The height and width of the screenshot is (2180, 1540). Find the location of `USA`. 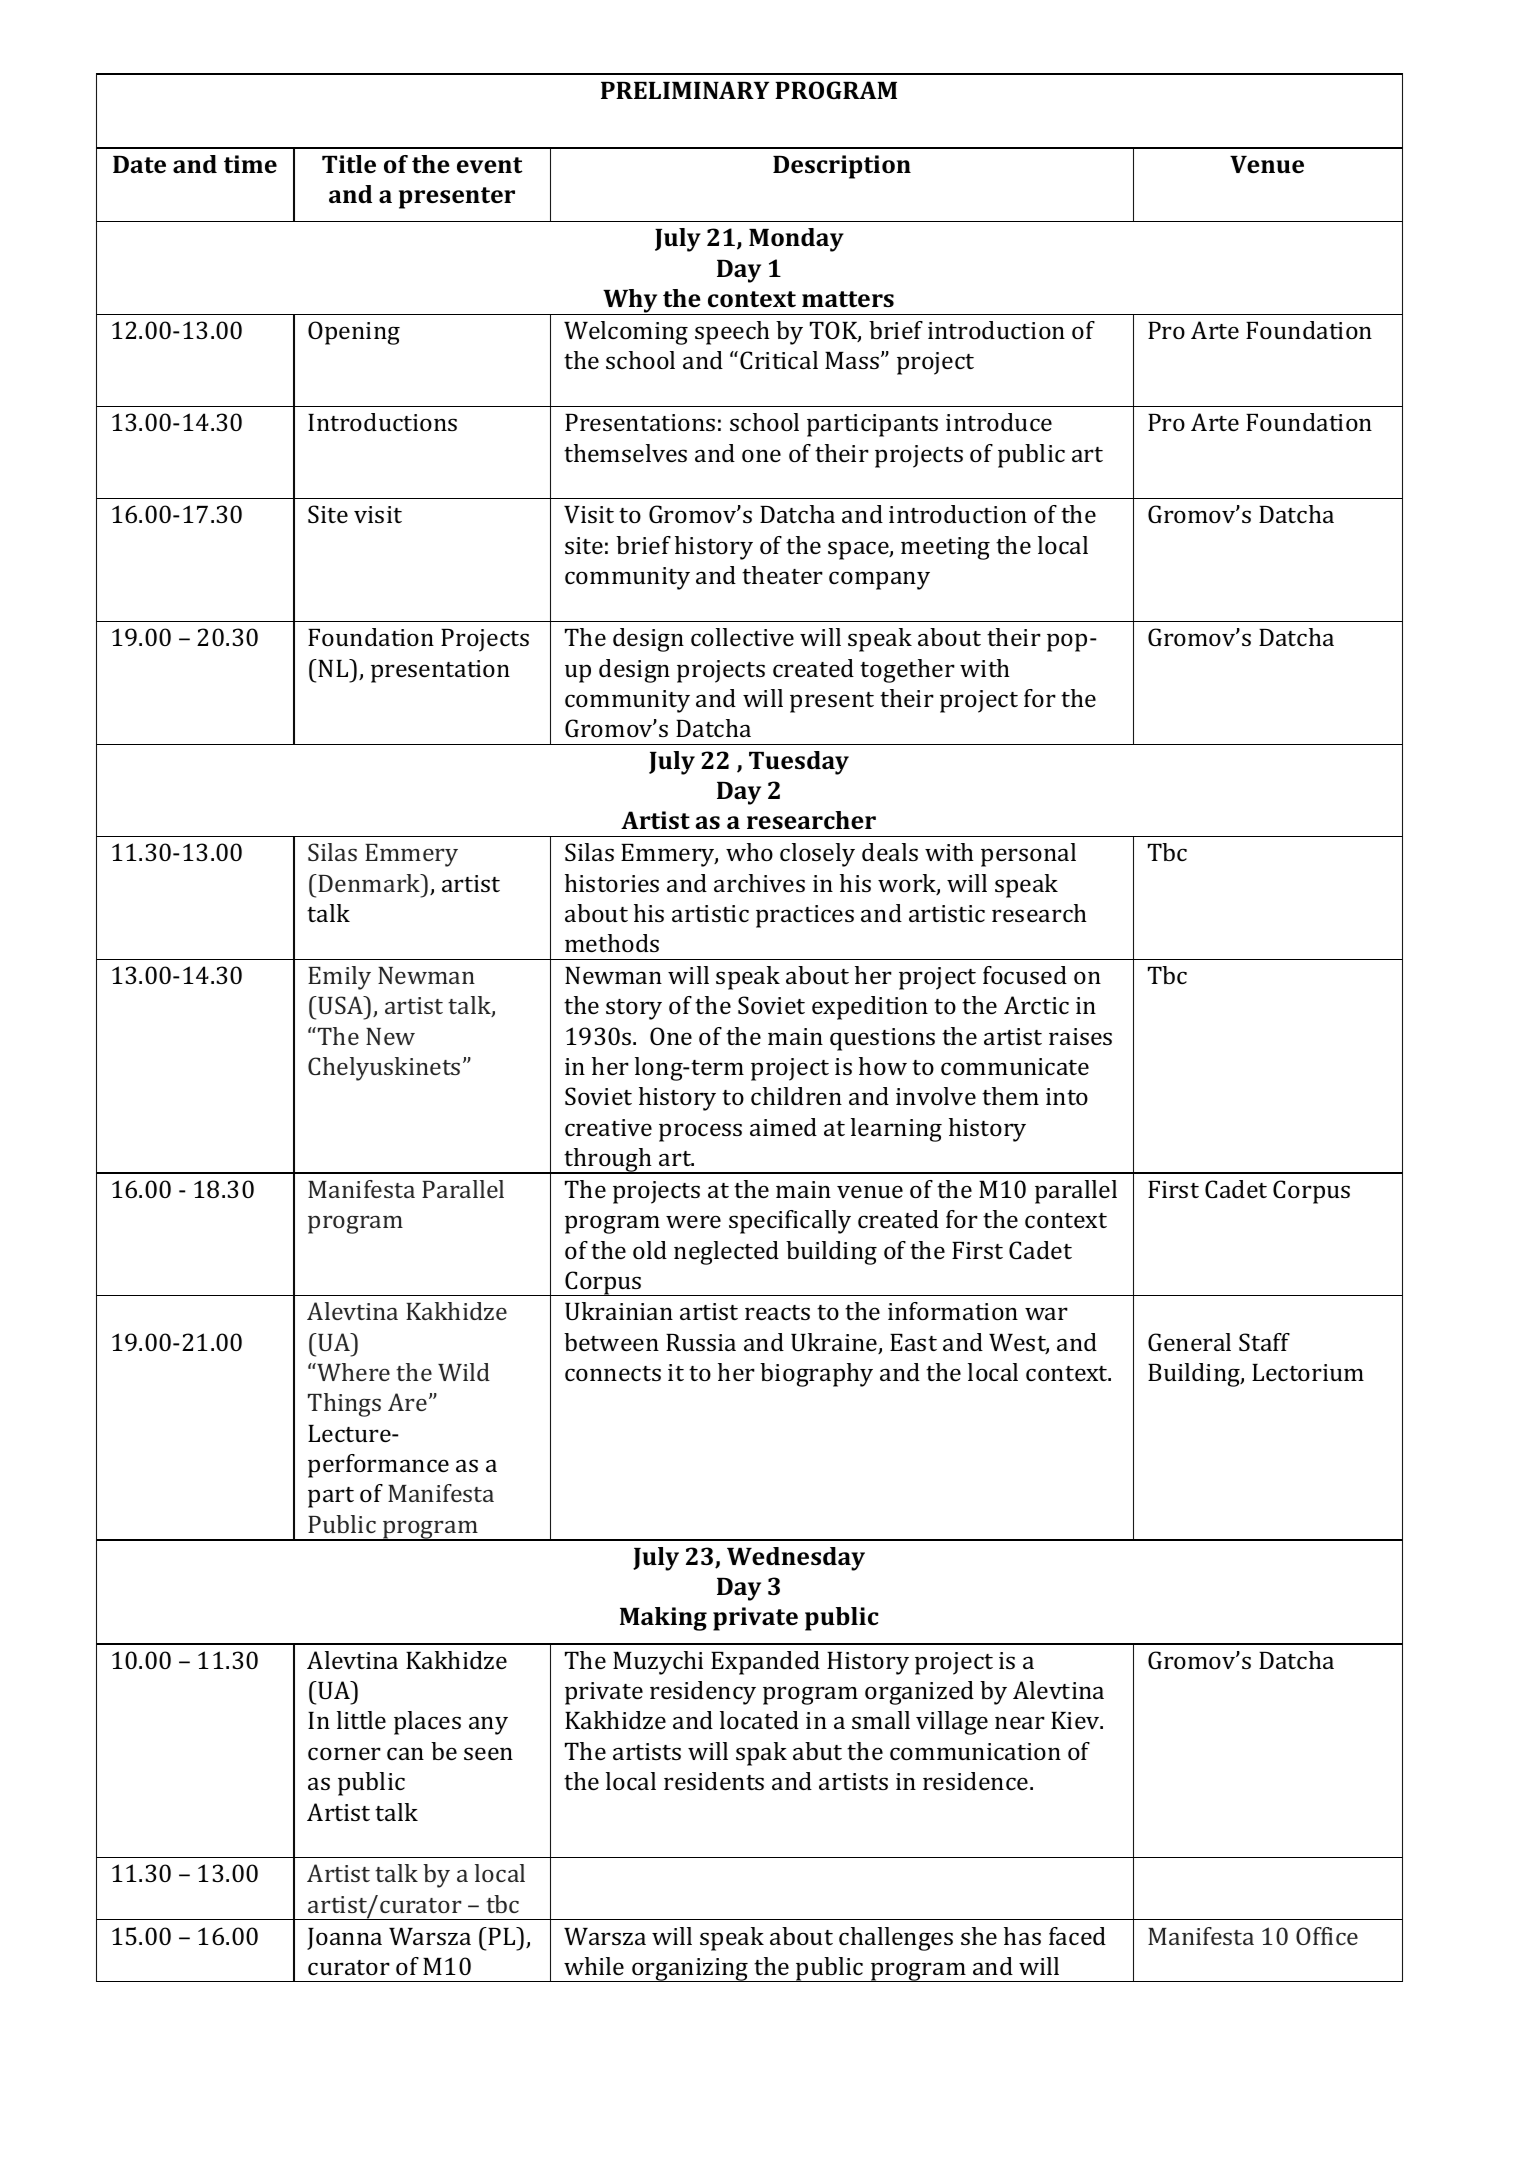

USA is located at coordinates (341, 1005).
